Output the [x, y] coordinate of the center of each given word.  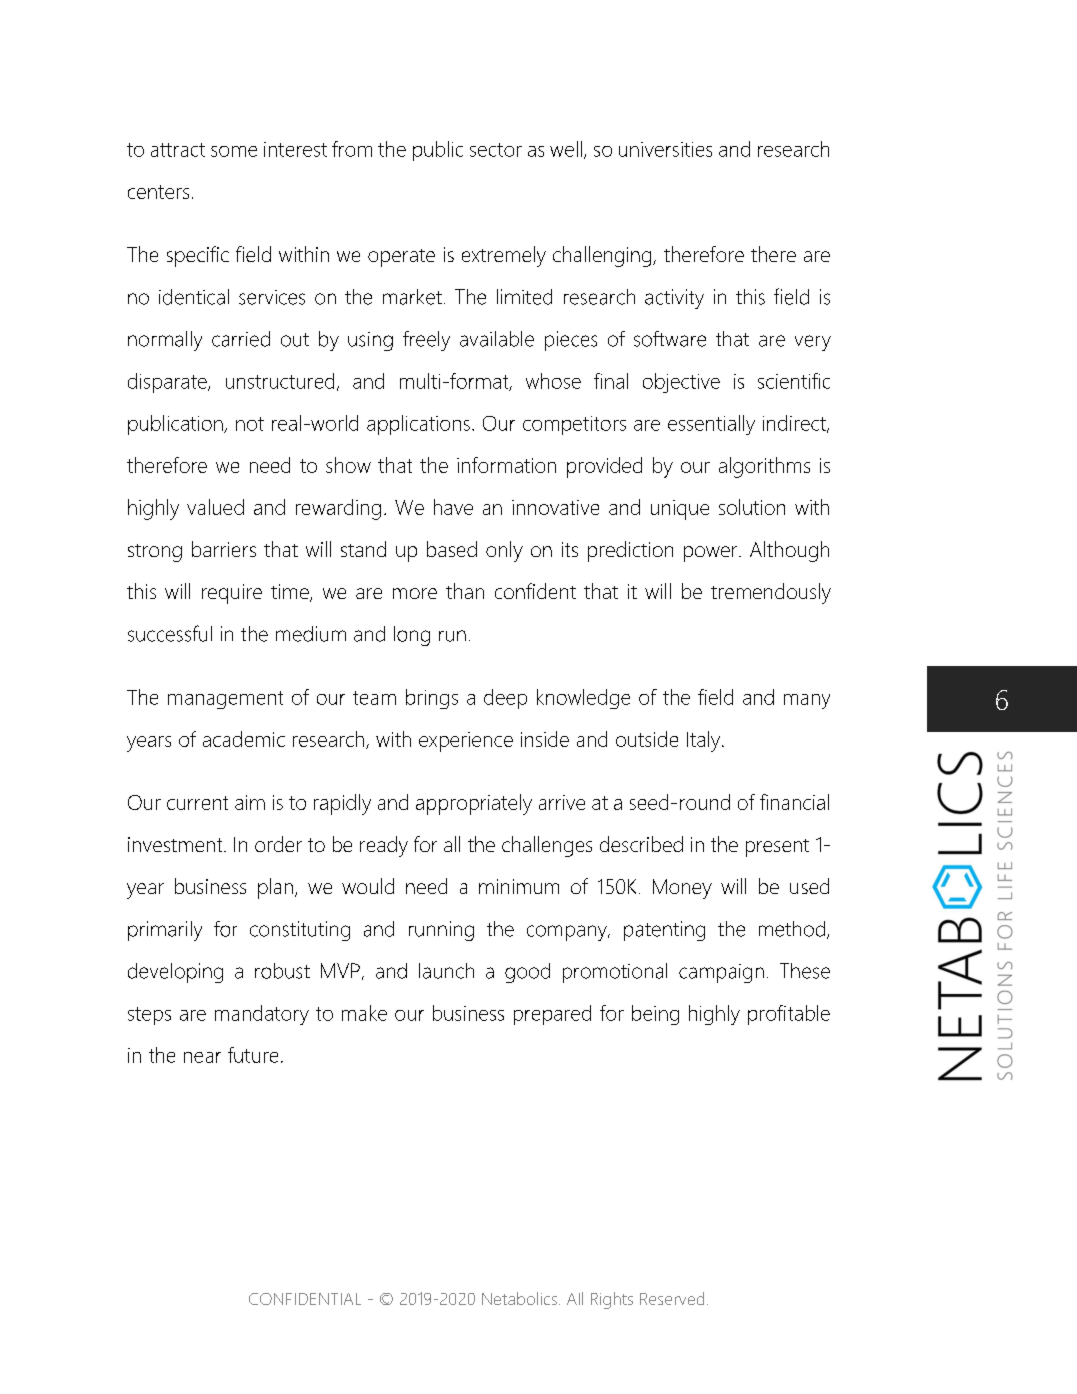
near [202, 1057]
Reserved [672, 1298]
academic [244, 739]
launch [446, 971]
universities [665, 149]
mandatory [262, 1015]
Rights [612, 1300]
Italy [705, 741]
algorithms [764, 467]
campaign [721, 973]
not [250, 424]
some [234, 151]
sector [496, 150]
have [453, 507]
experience [466, 742]
